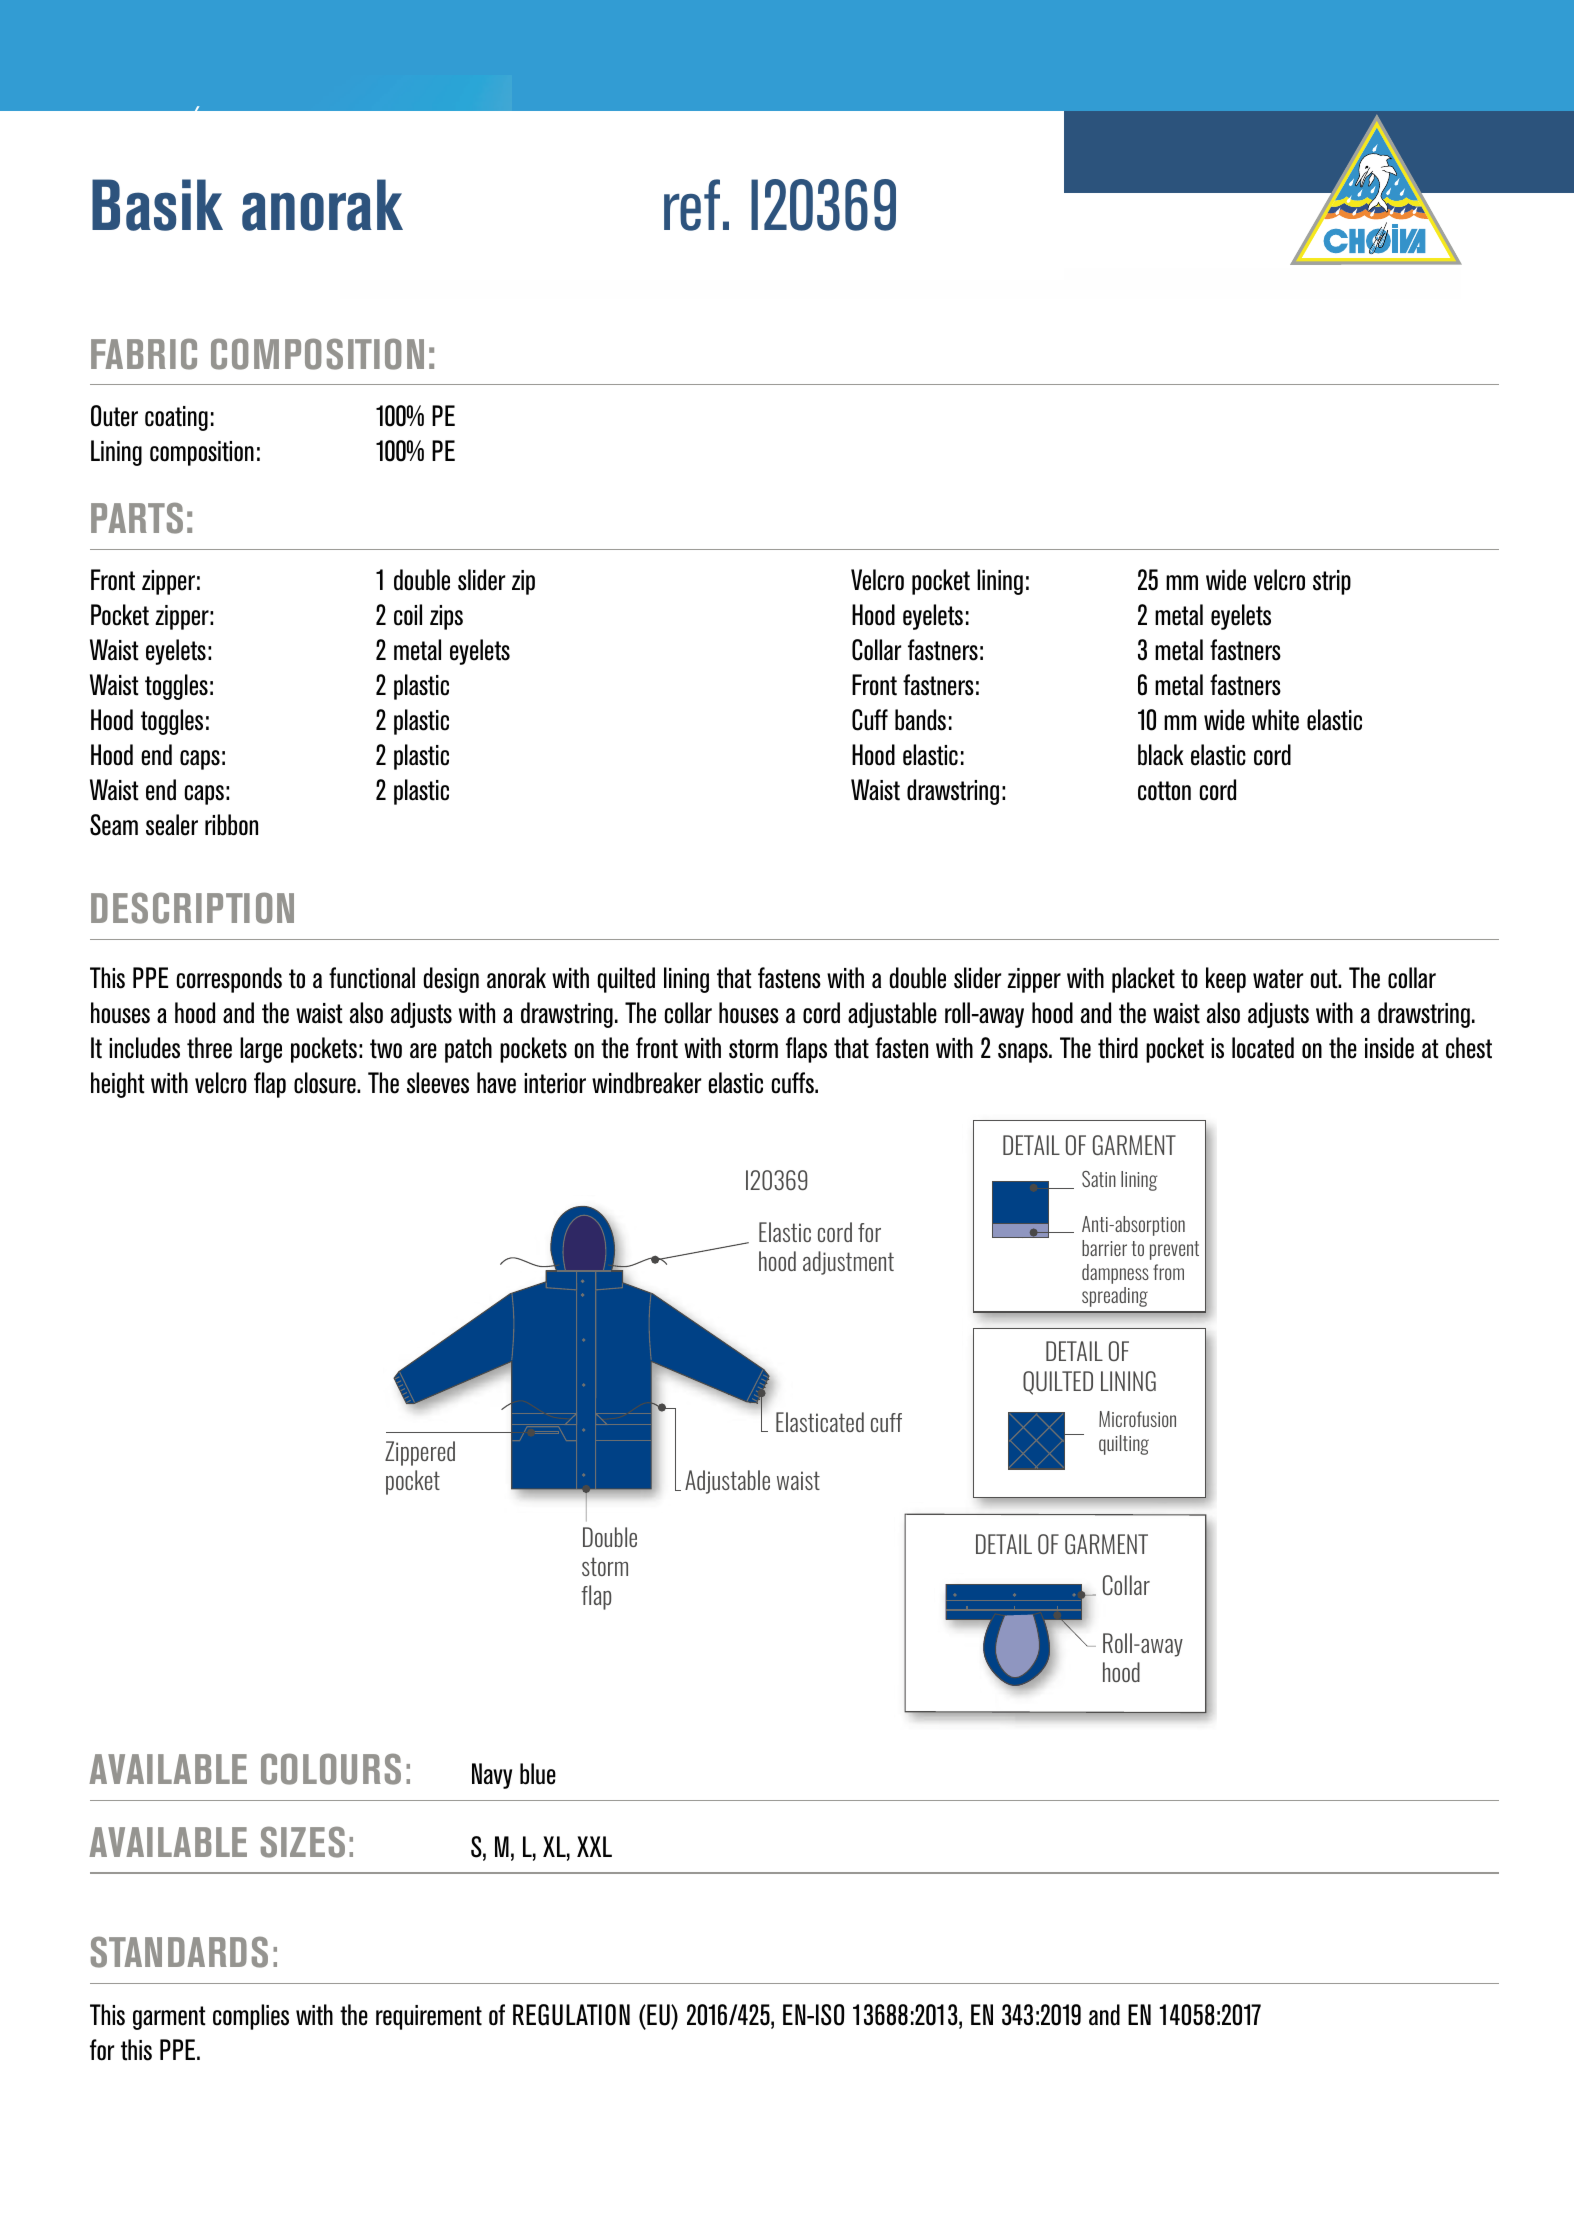 This screenshot has width=1574, height=2226. I want to click on coil, so click(408, 615).
